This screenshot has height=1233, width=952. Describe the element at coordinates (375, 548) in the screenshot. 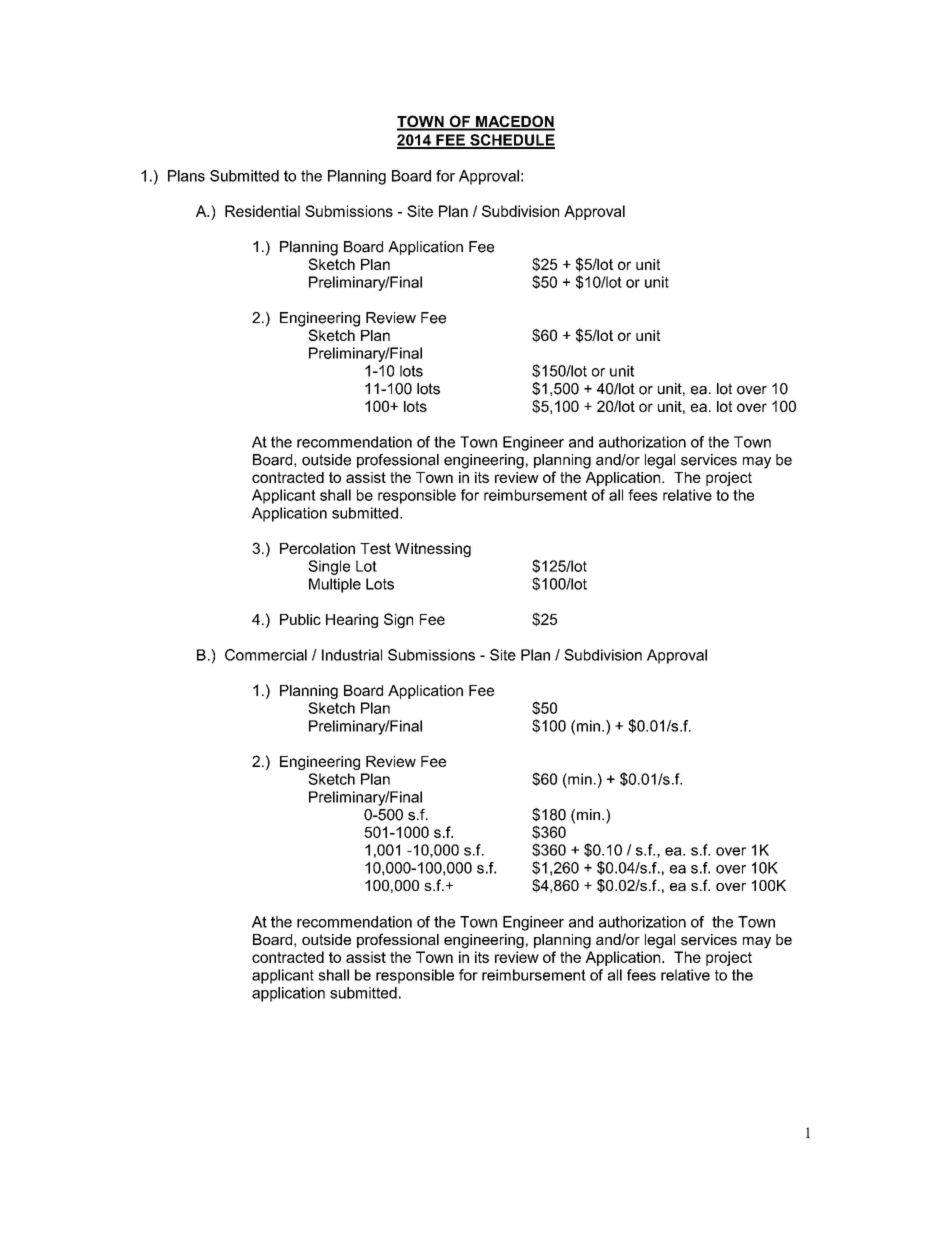

I see `Test` at that location.
